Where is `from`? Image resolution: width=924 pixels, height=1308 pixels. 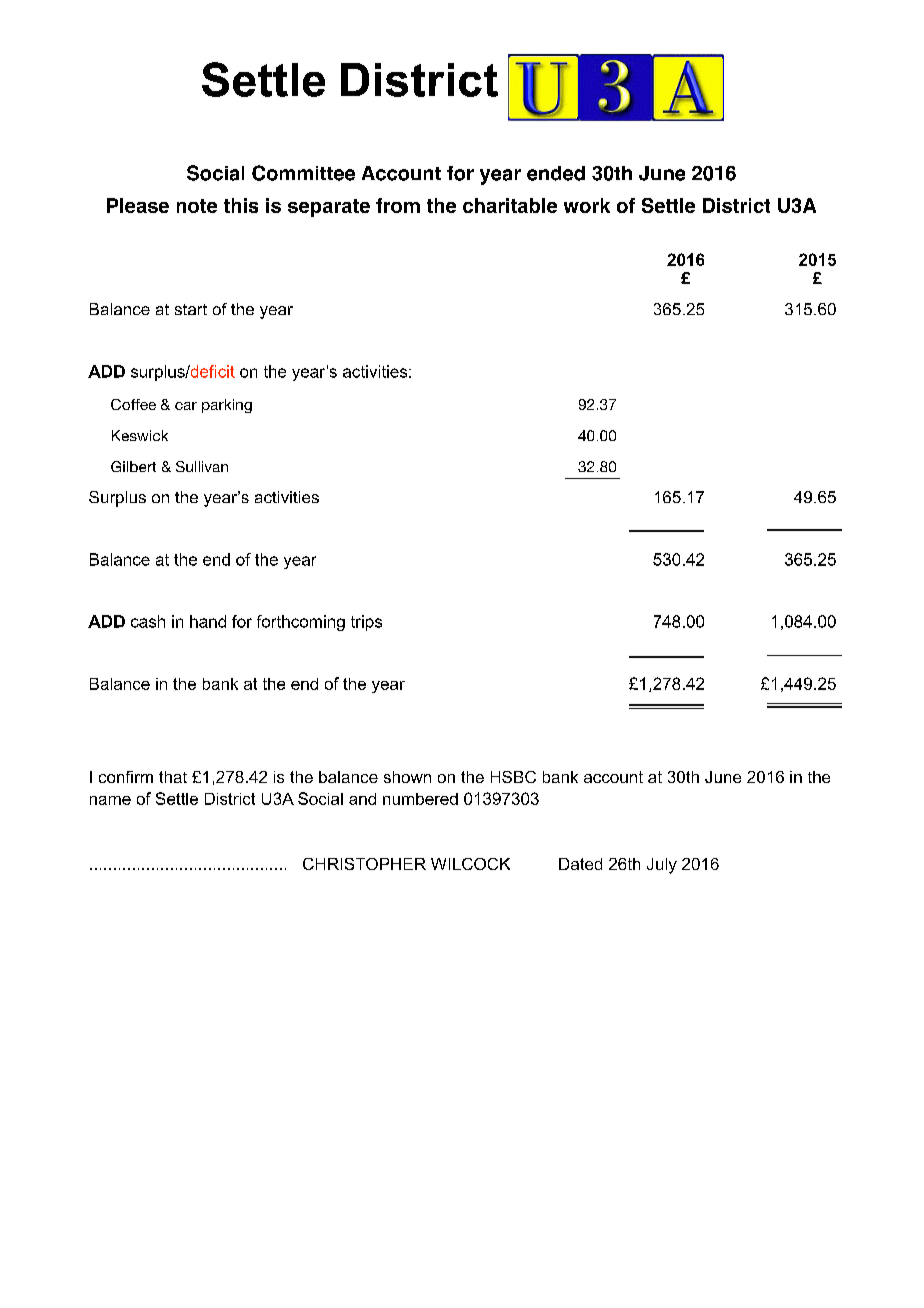
from is located at coordinates (398, 205).
